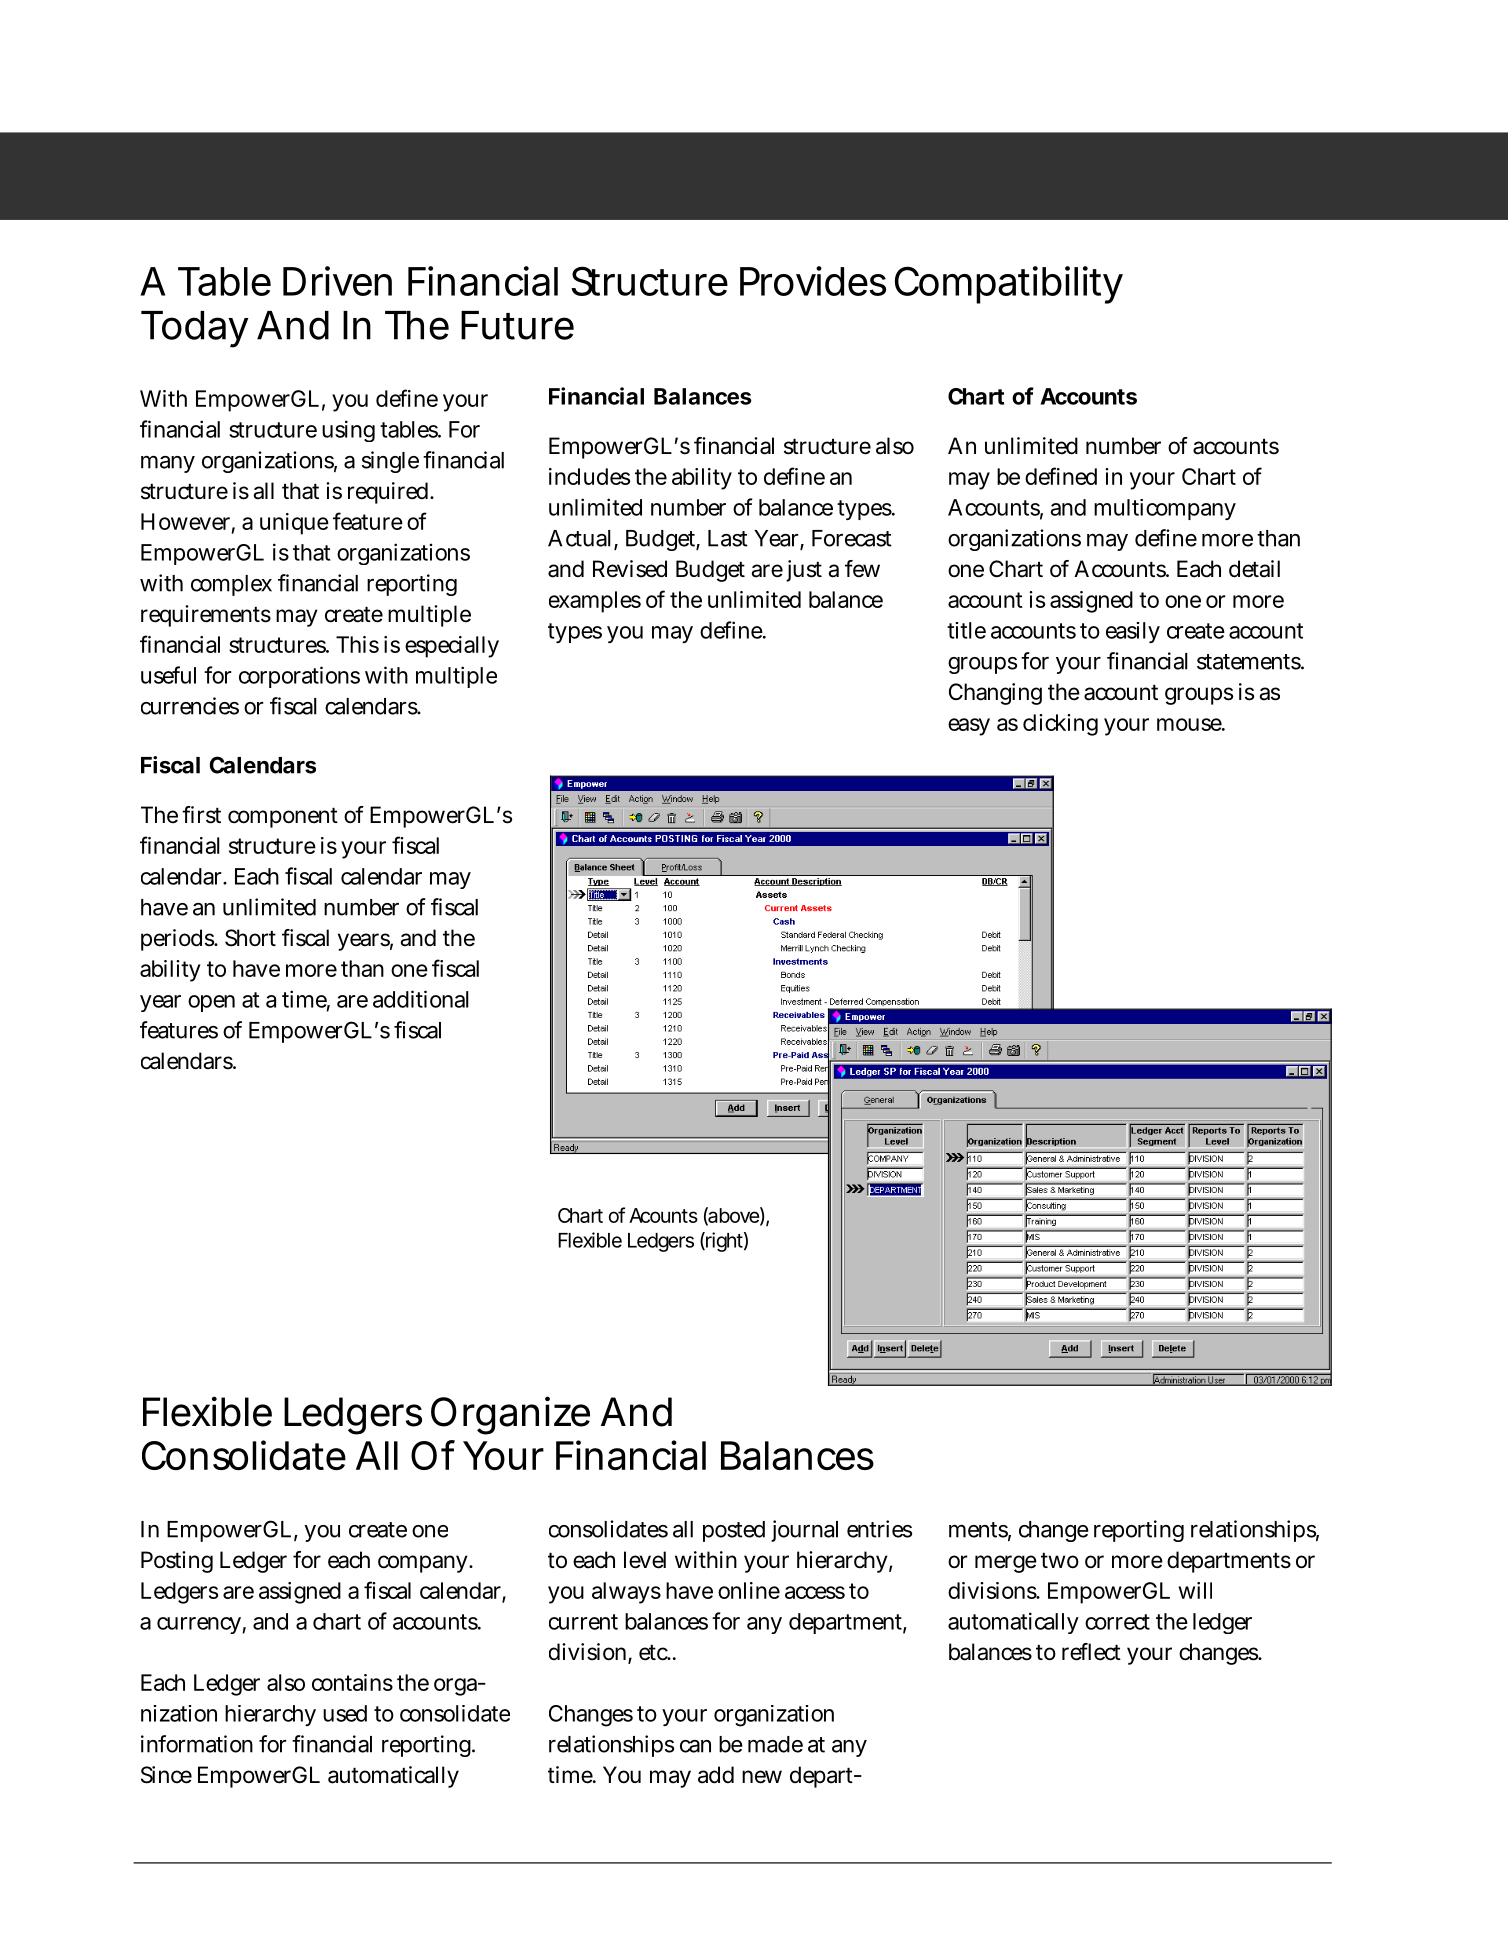  I want to click on Driven, so click(337, 281).
